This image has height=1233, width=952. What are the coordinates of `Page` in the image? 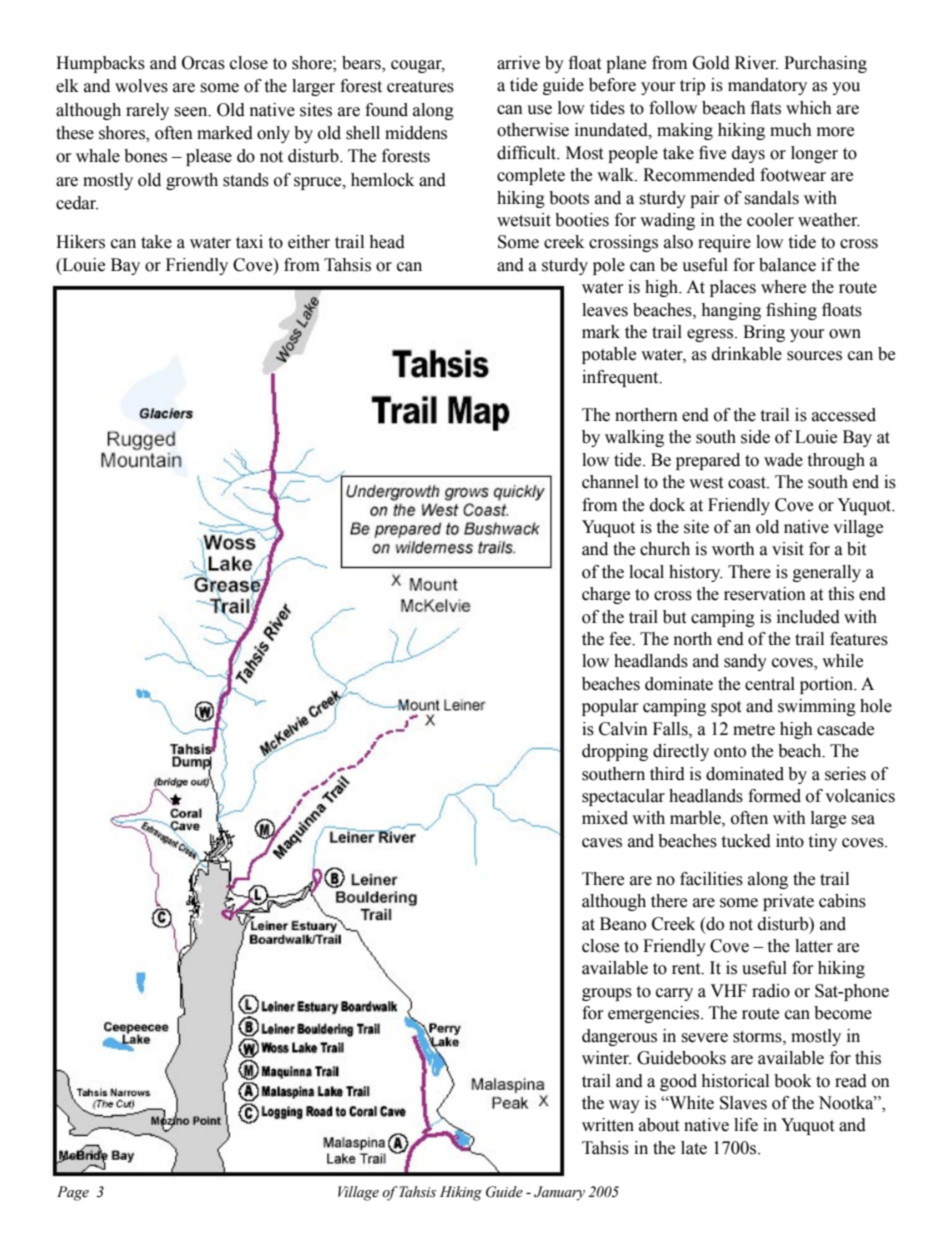 It's located at (73, 1193).
